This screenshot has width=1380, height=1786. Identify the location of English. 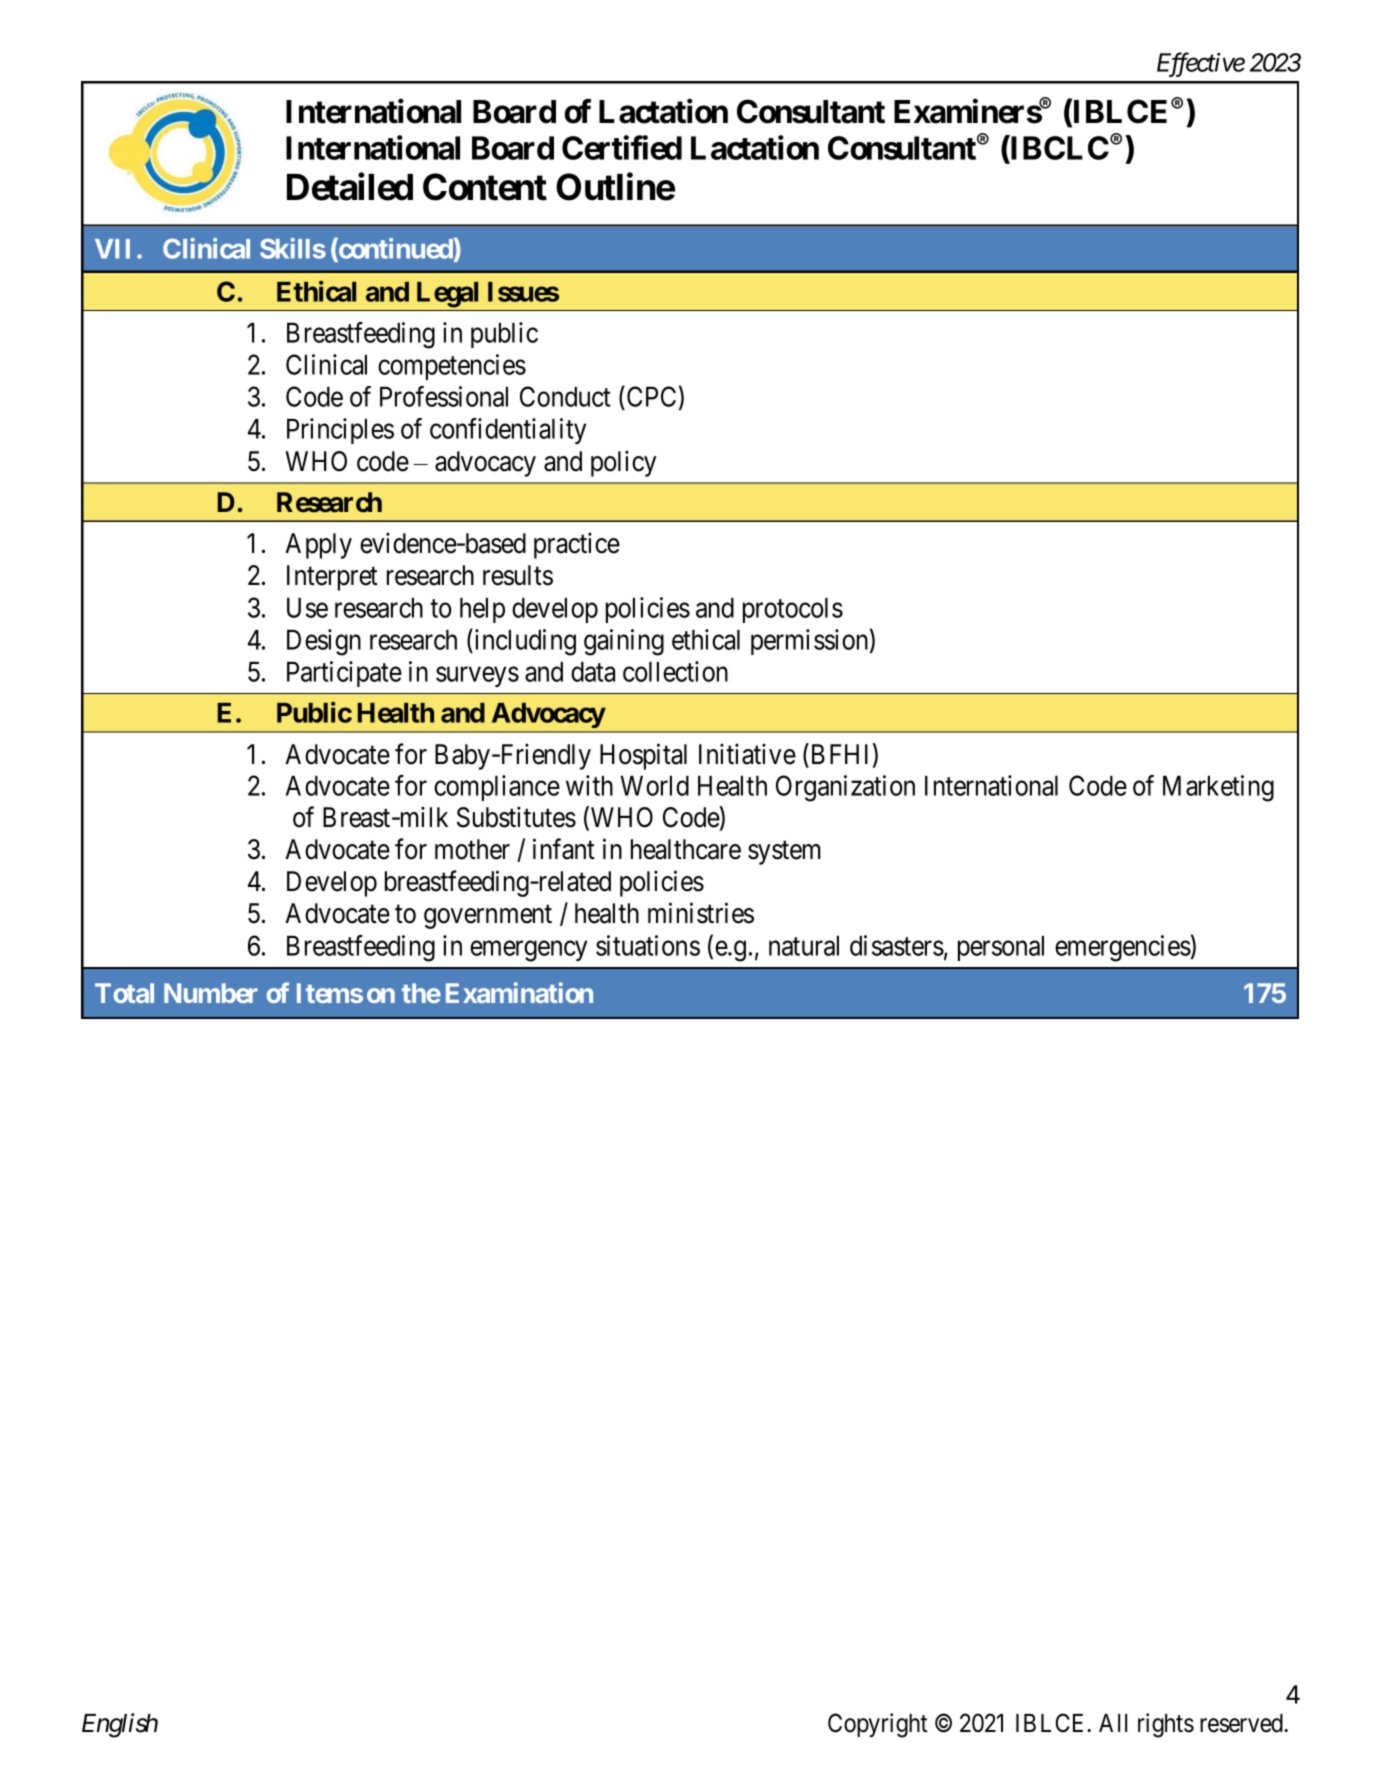
(120, 1725).
